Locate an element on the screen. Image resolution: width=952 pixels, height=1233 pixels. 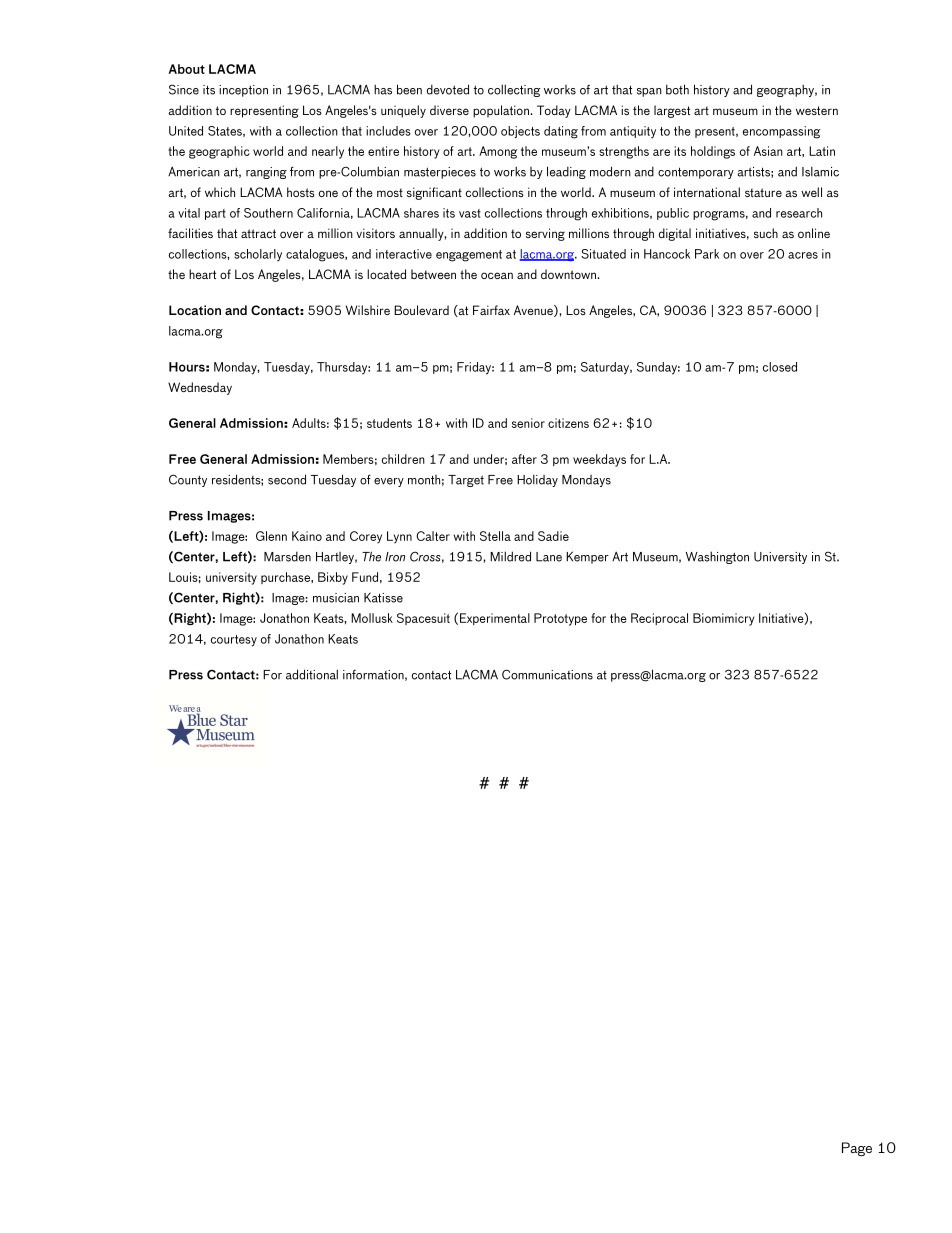
courtesy is located at coordinates (234, 641).
